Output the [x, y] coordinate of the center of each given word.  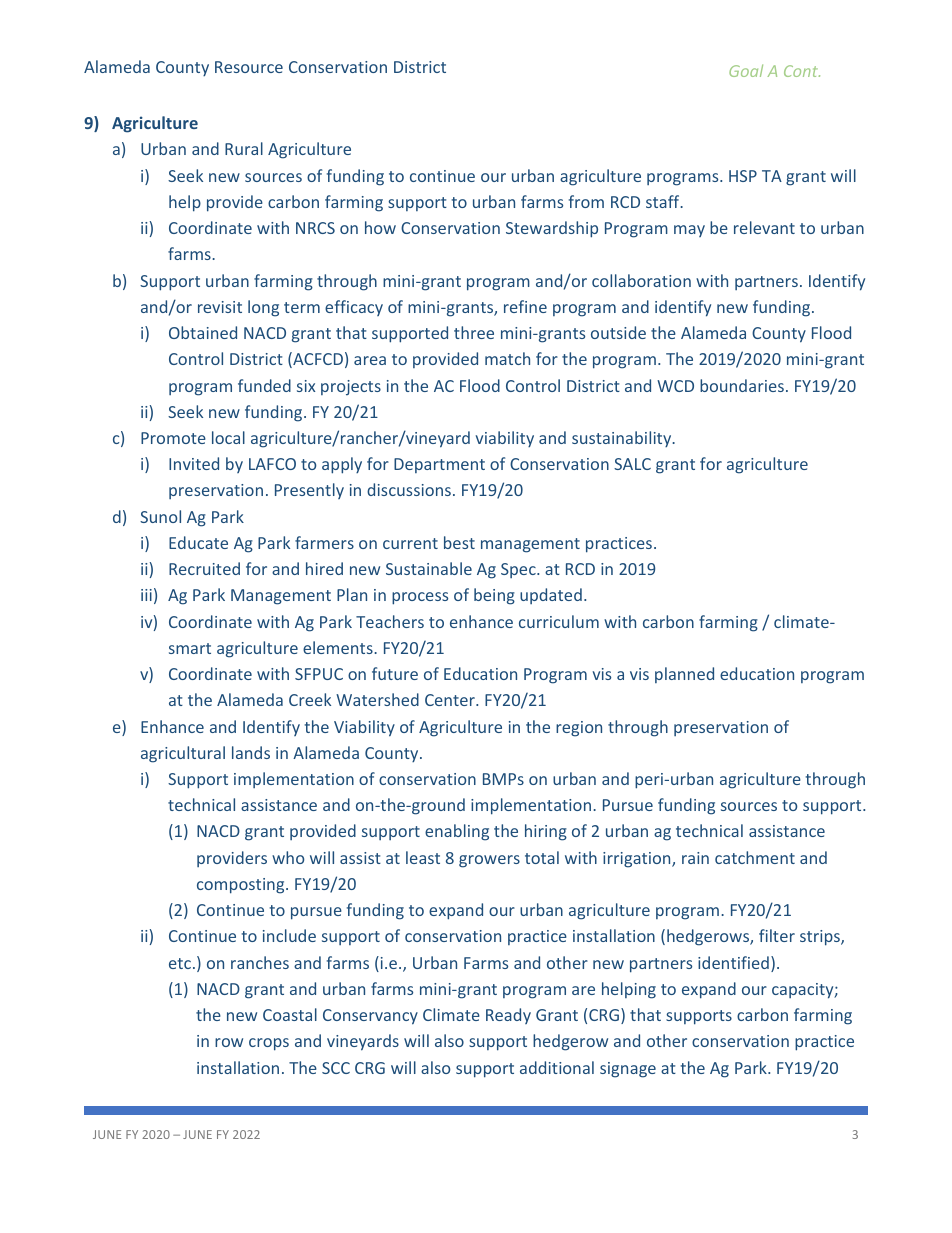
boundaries [742, 385]
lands [251, 752]
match [507, 358]
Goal [746, 70]
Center [451, 700]
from [586, 201]
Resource [249, 67]
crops [269, 1044]
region [579, 729]
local [228, 437]
